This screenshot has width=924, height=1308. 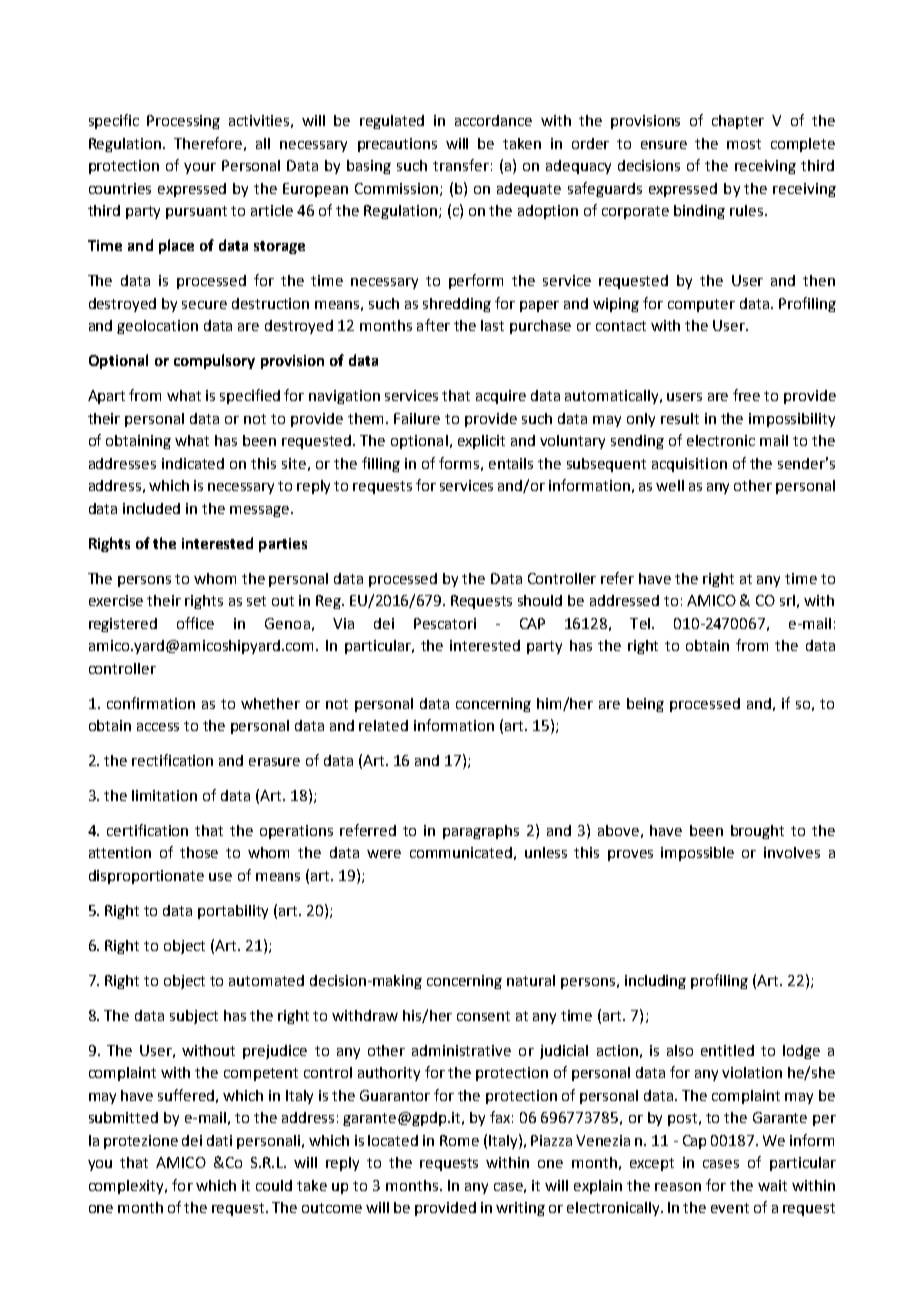 I want to click on your, so click(x=200, y=168).
